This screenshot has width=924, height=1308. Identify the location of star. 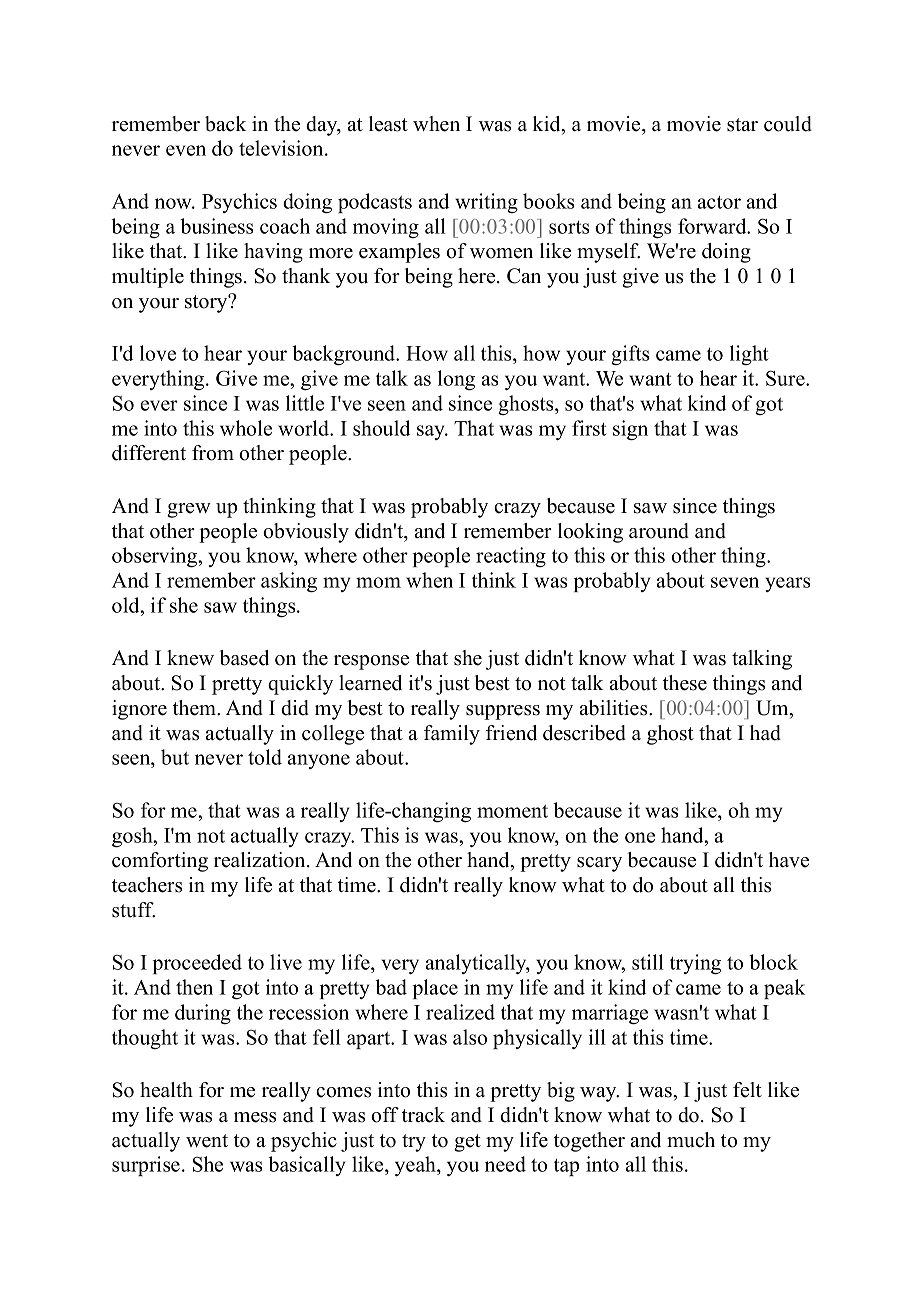
(742, 125).
